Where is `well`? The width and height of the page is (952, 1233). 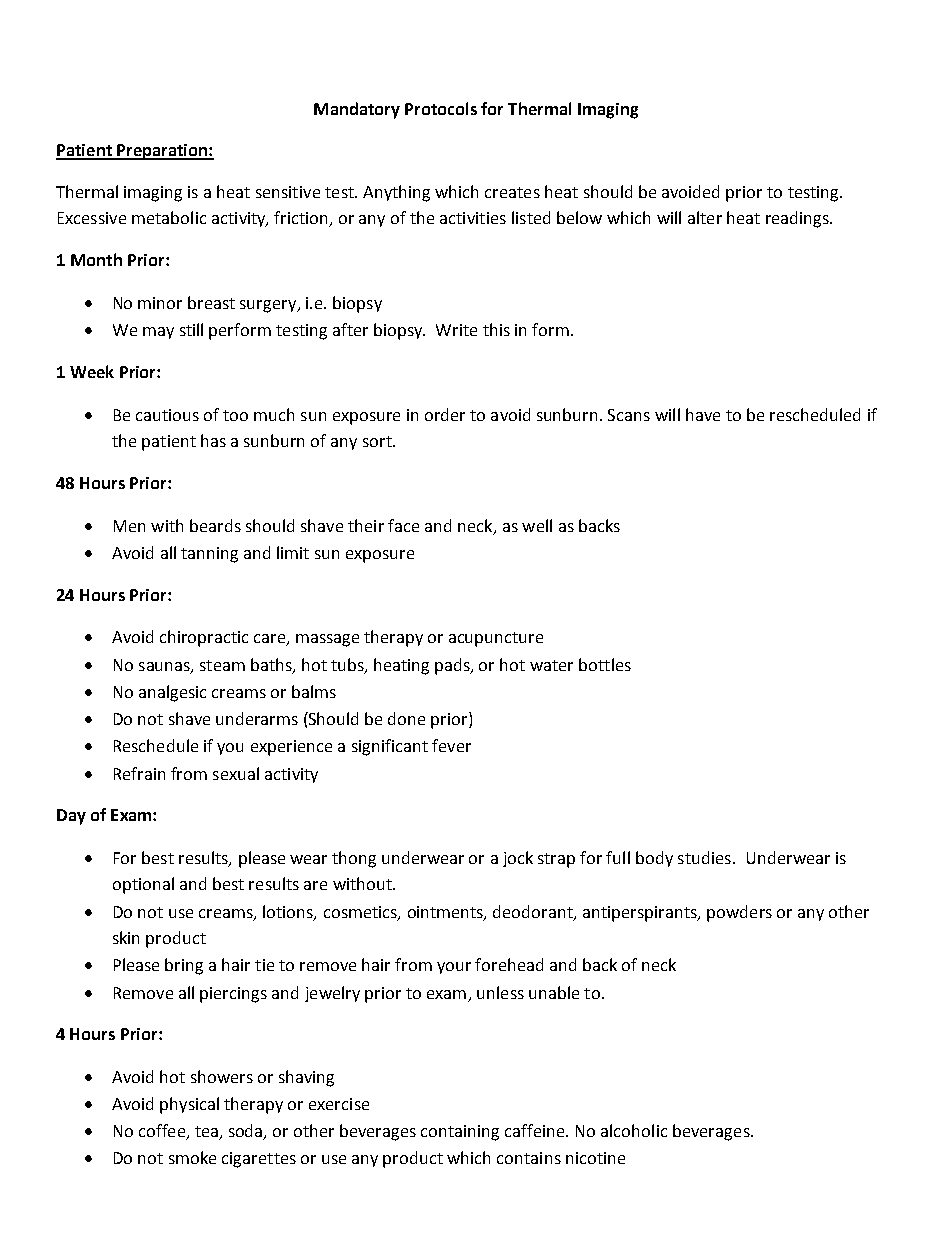
well is located at coordinates (537, 525).
